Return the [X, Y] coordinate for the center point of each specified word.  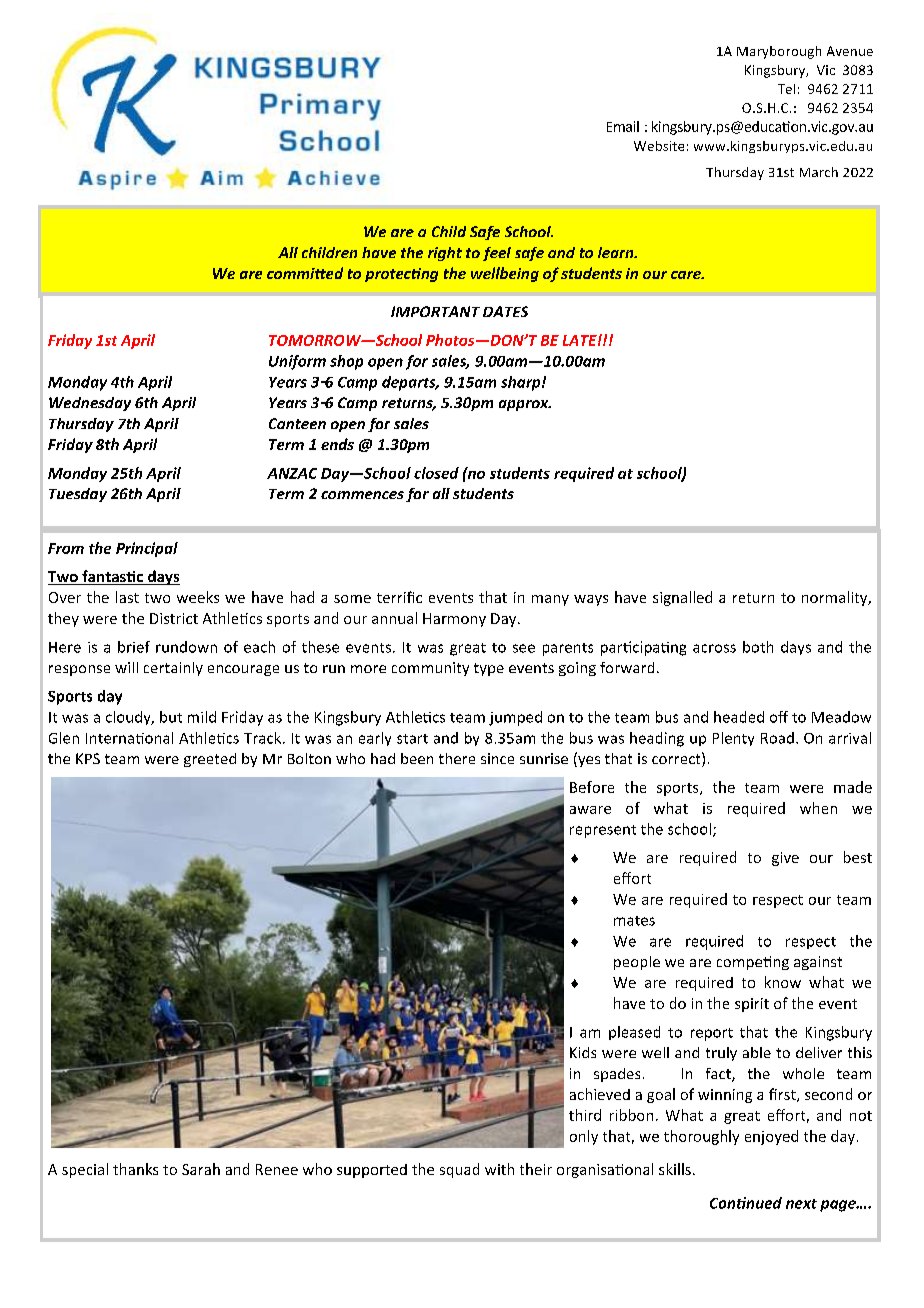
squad [459, 1170]
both [758, 647]
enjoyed [771, 1137]
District [174, 618]
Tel [786, 89]
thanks [135, 1169]
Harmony [454, 620]
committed [305, 273]
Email [623, 126]
